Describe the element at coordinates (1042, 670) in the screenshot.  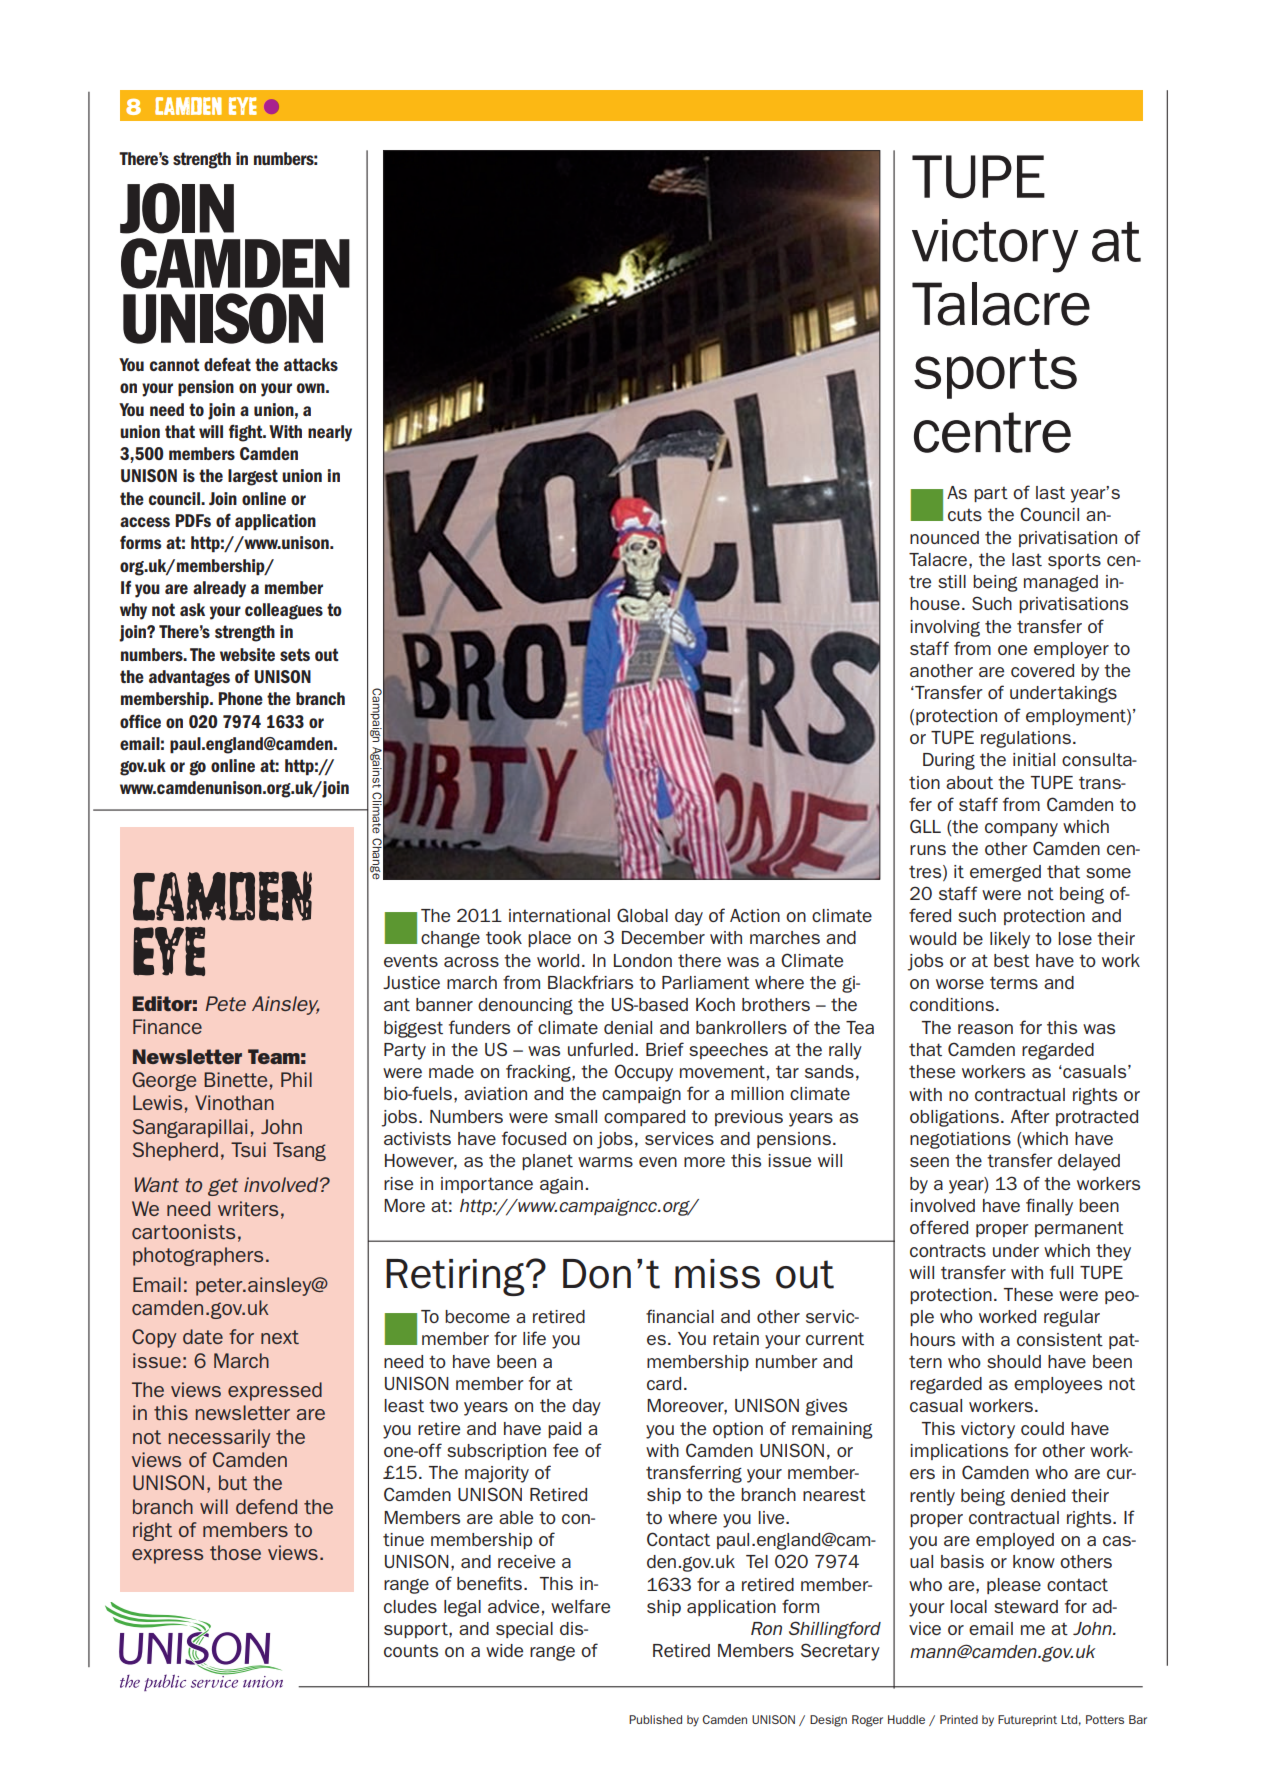
I see `covered` at that location.
